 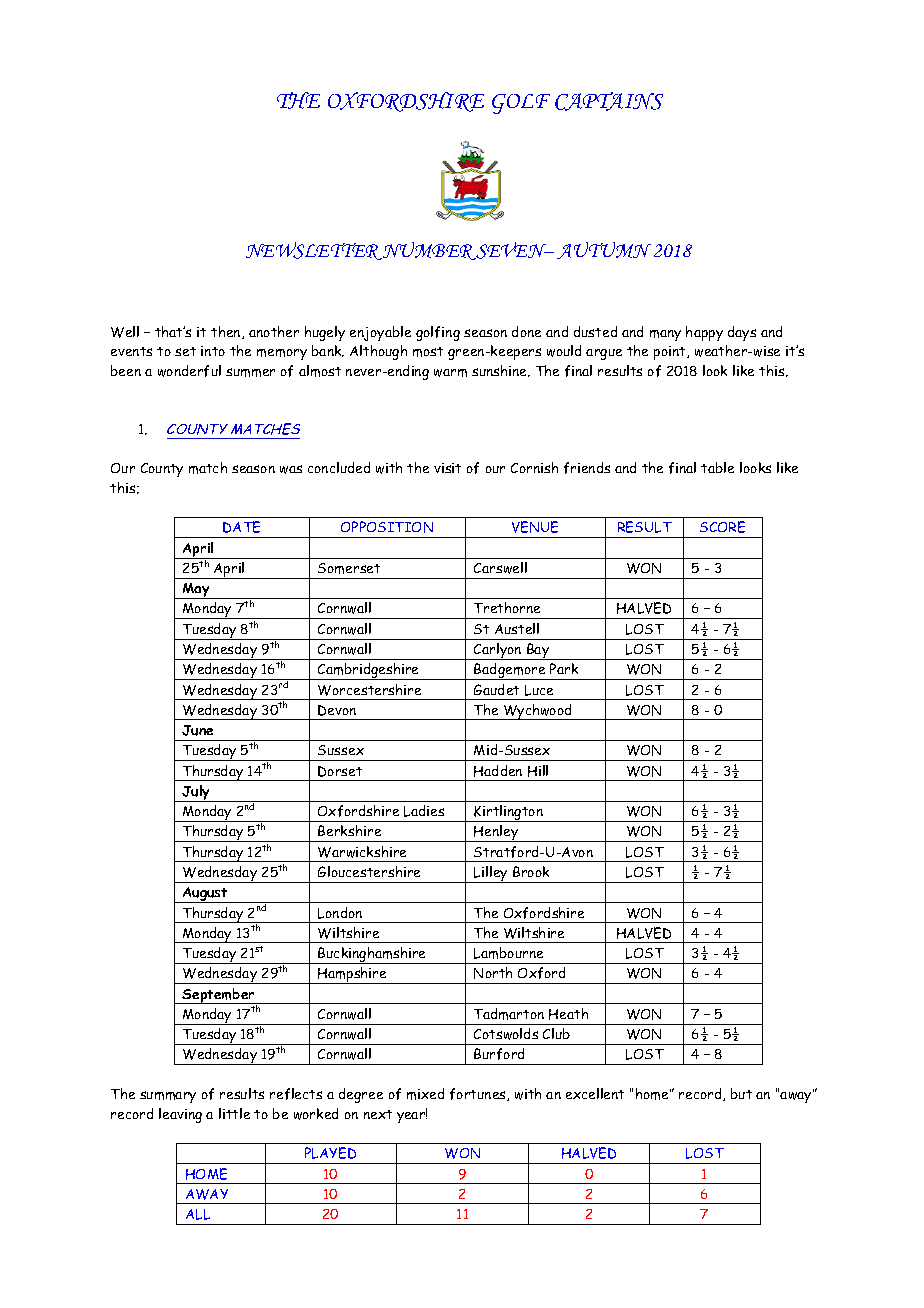 What do you see at coordinates (387, 527) in the screenshot?
I see `OPPOSITION` at bounding box center [387, 527].
